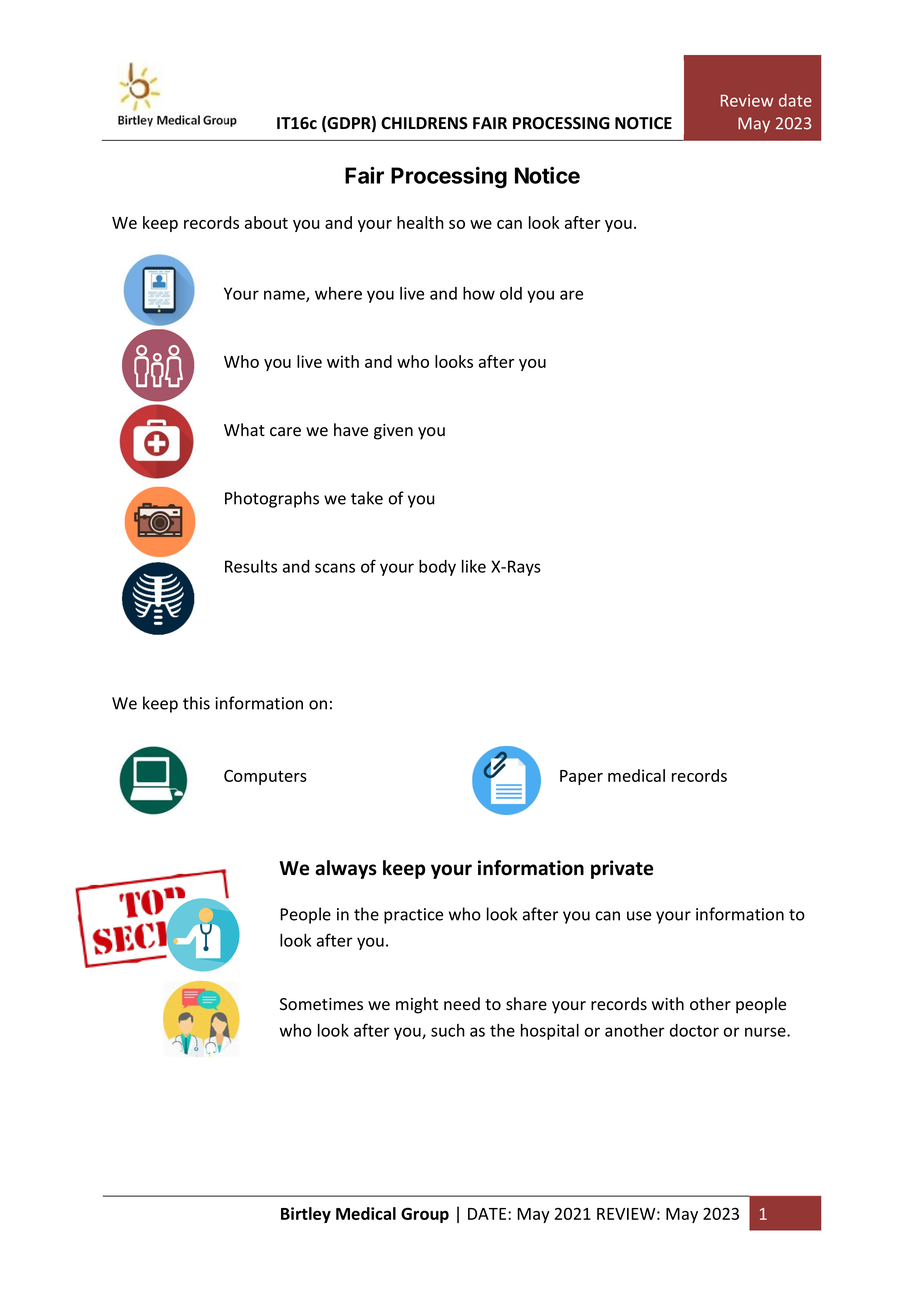 The height and width of the screenshot is (1308, 924). I want to click on given, so click(393, 432).
